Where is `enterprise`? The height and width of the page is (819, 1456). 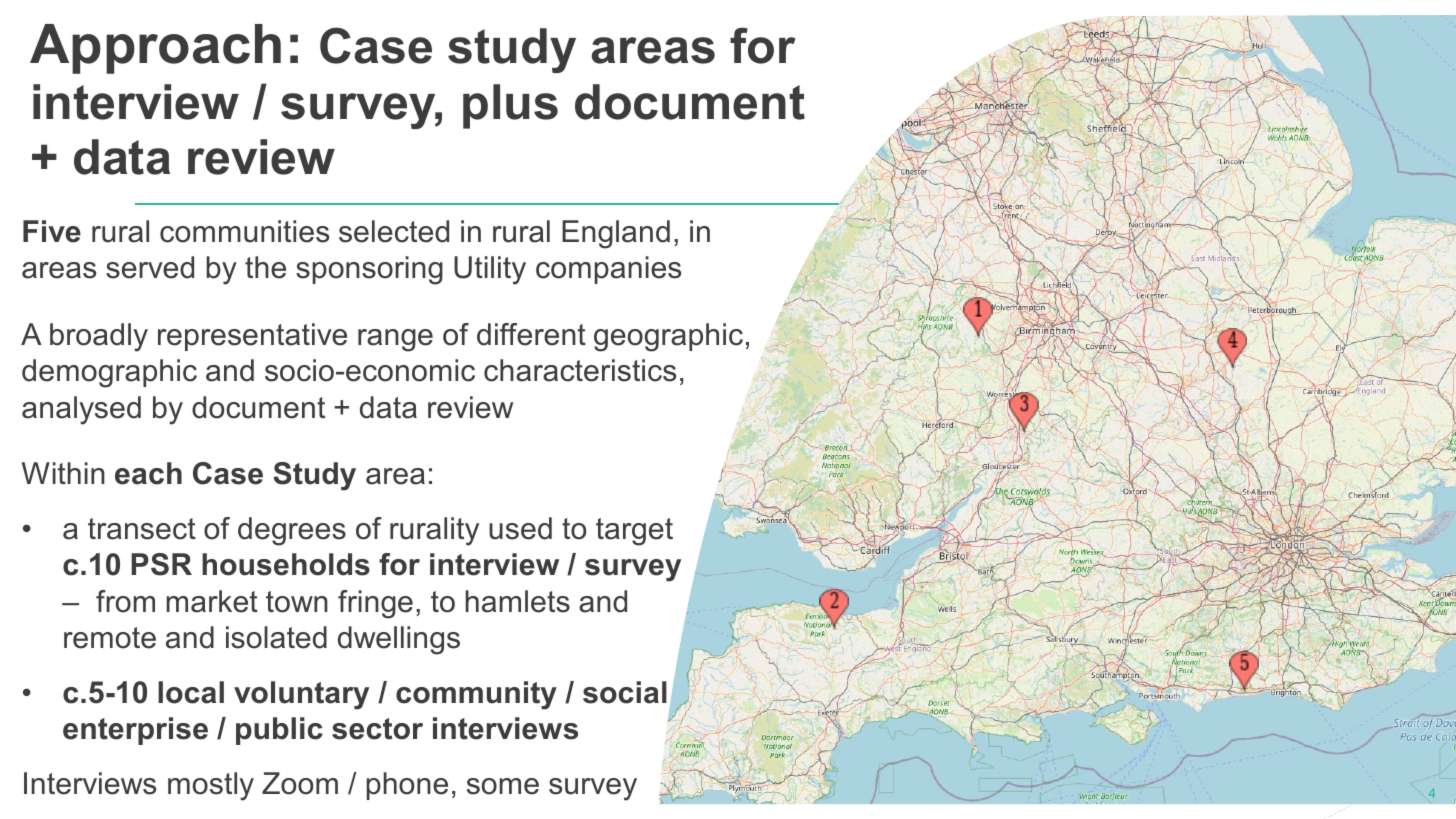 enterprise is located at coordinates (135, 731).
